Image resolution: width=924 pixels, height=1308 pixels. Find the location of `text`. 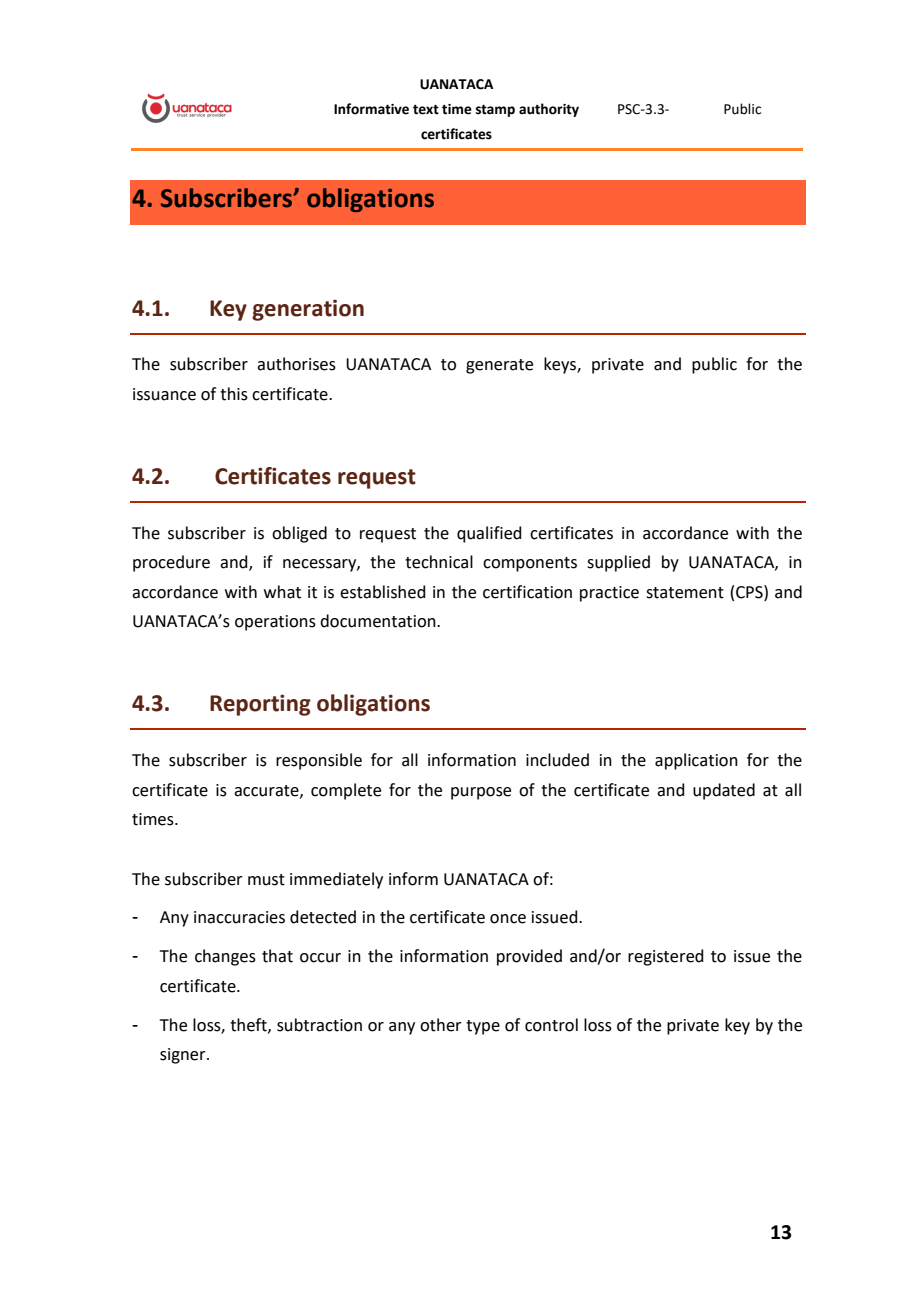

text is located at coordinates (426, 110).
